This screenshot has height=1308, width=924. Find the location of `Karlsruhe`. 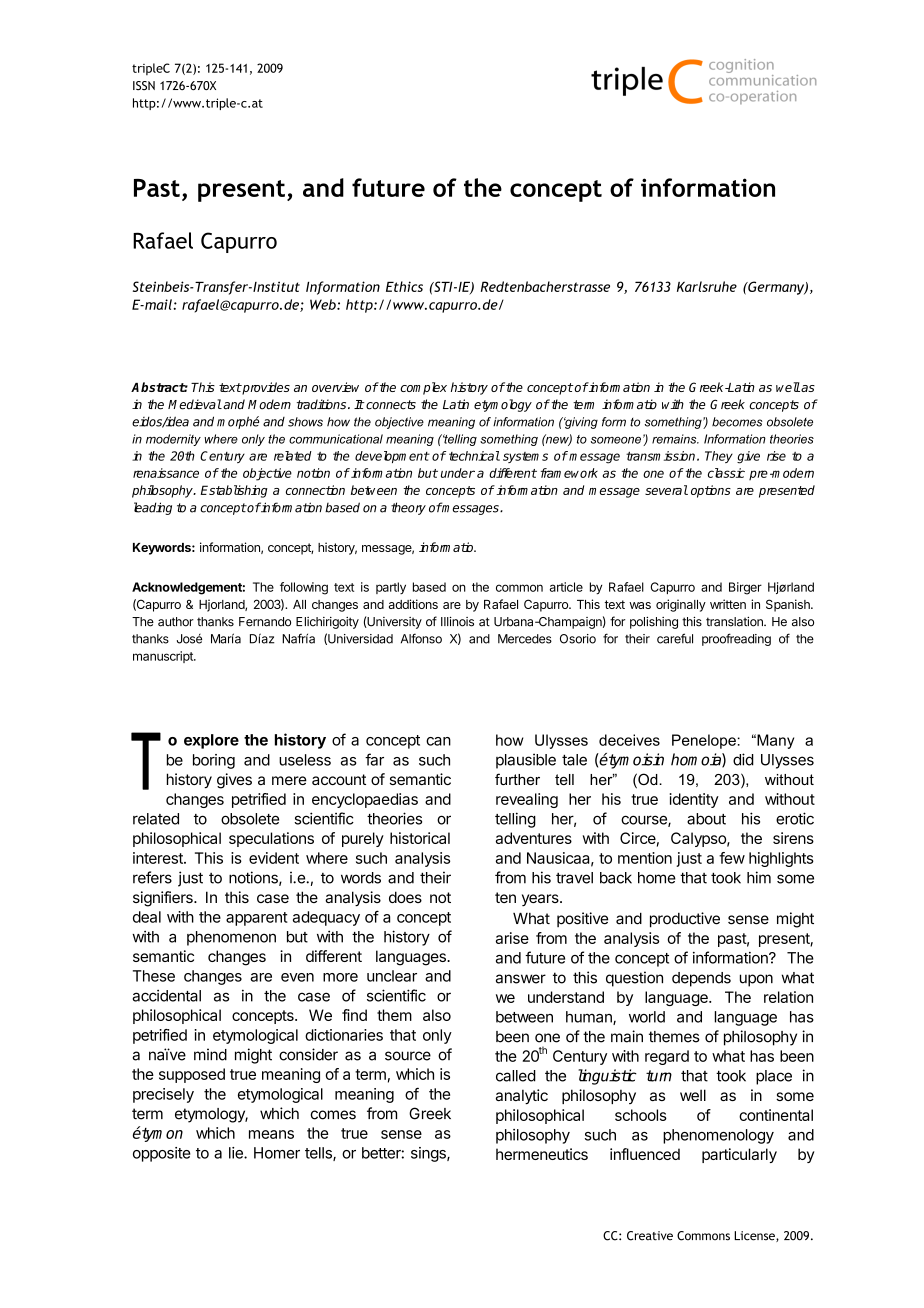

Karlsruhe is located at coordinates (707, 286).
